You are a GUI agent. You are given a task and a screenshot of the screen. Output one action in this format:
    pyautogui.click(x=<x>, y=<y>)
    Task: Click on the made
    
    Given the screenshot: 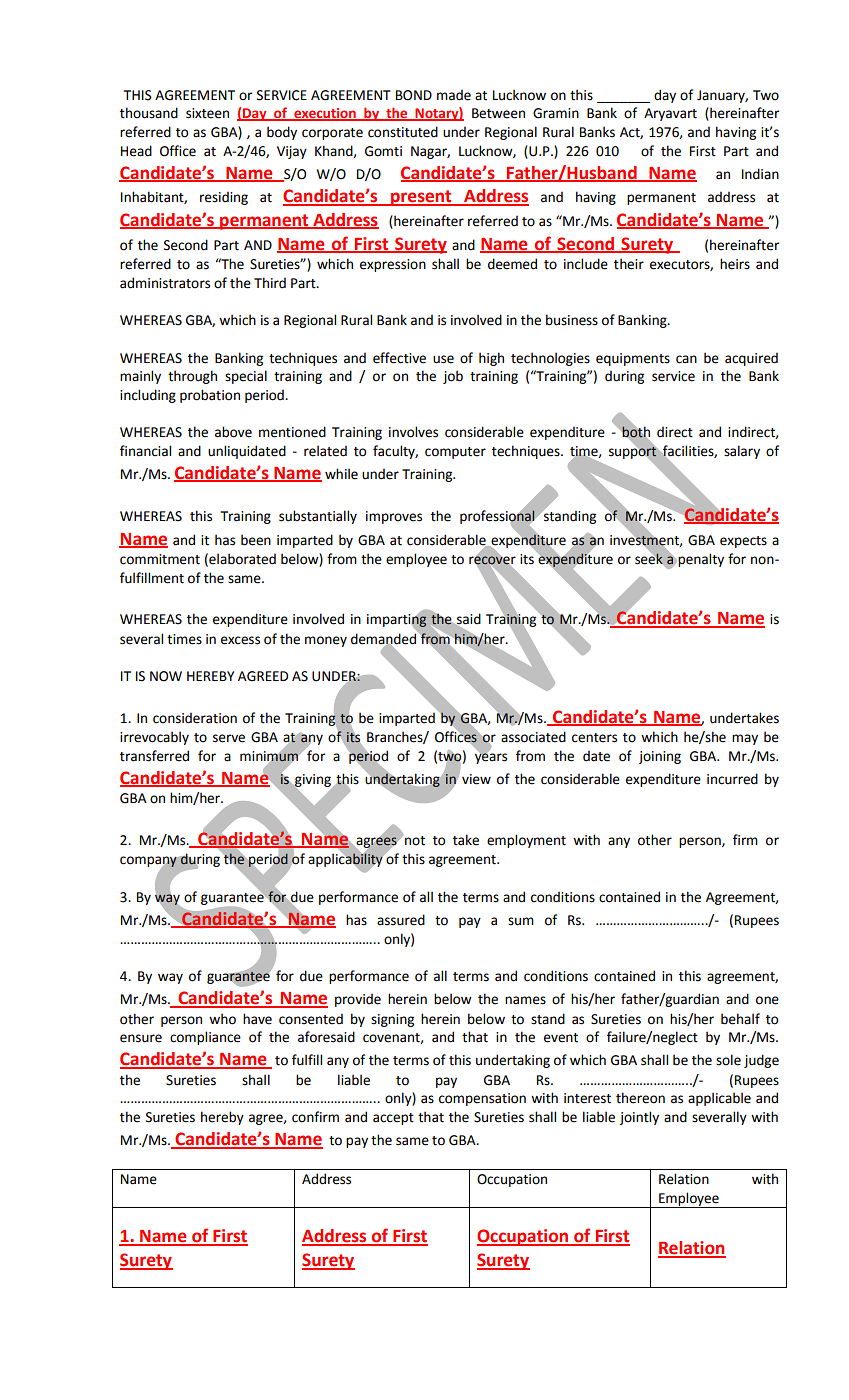 What is the action you would take?
    pyautogui.click(x=454, y=95)
